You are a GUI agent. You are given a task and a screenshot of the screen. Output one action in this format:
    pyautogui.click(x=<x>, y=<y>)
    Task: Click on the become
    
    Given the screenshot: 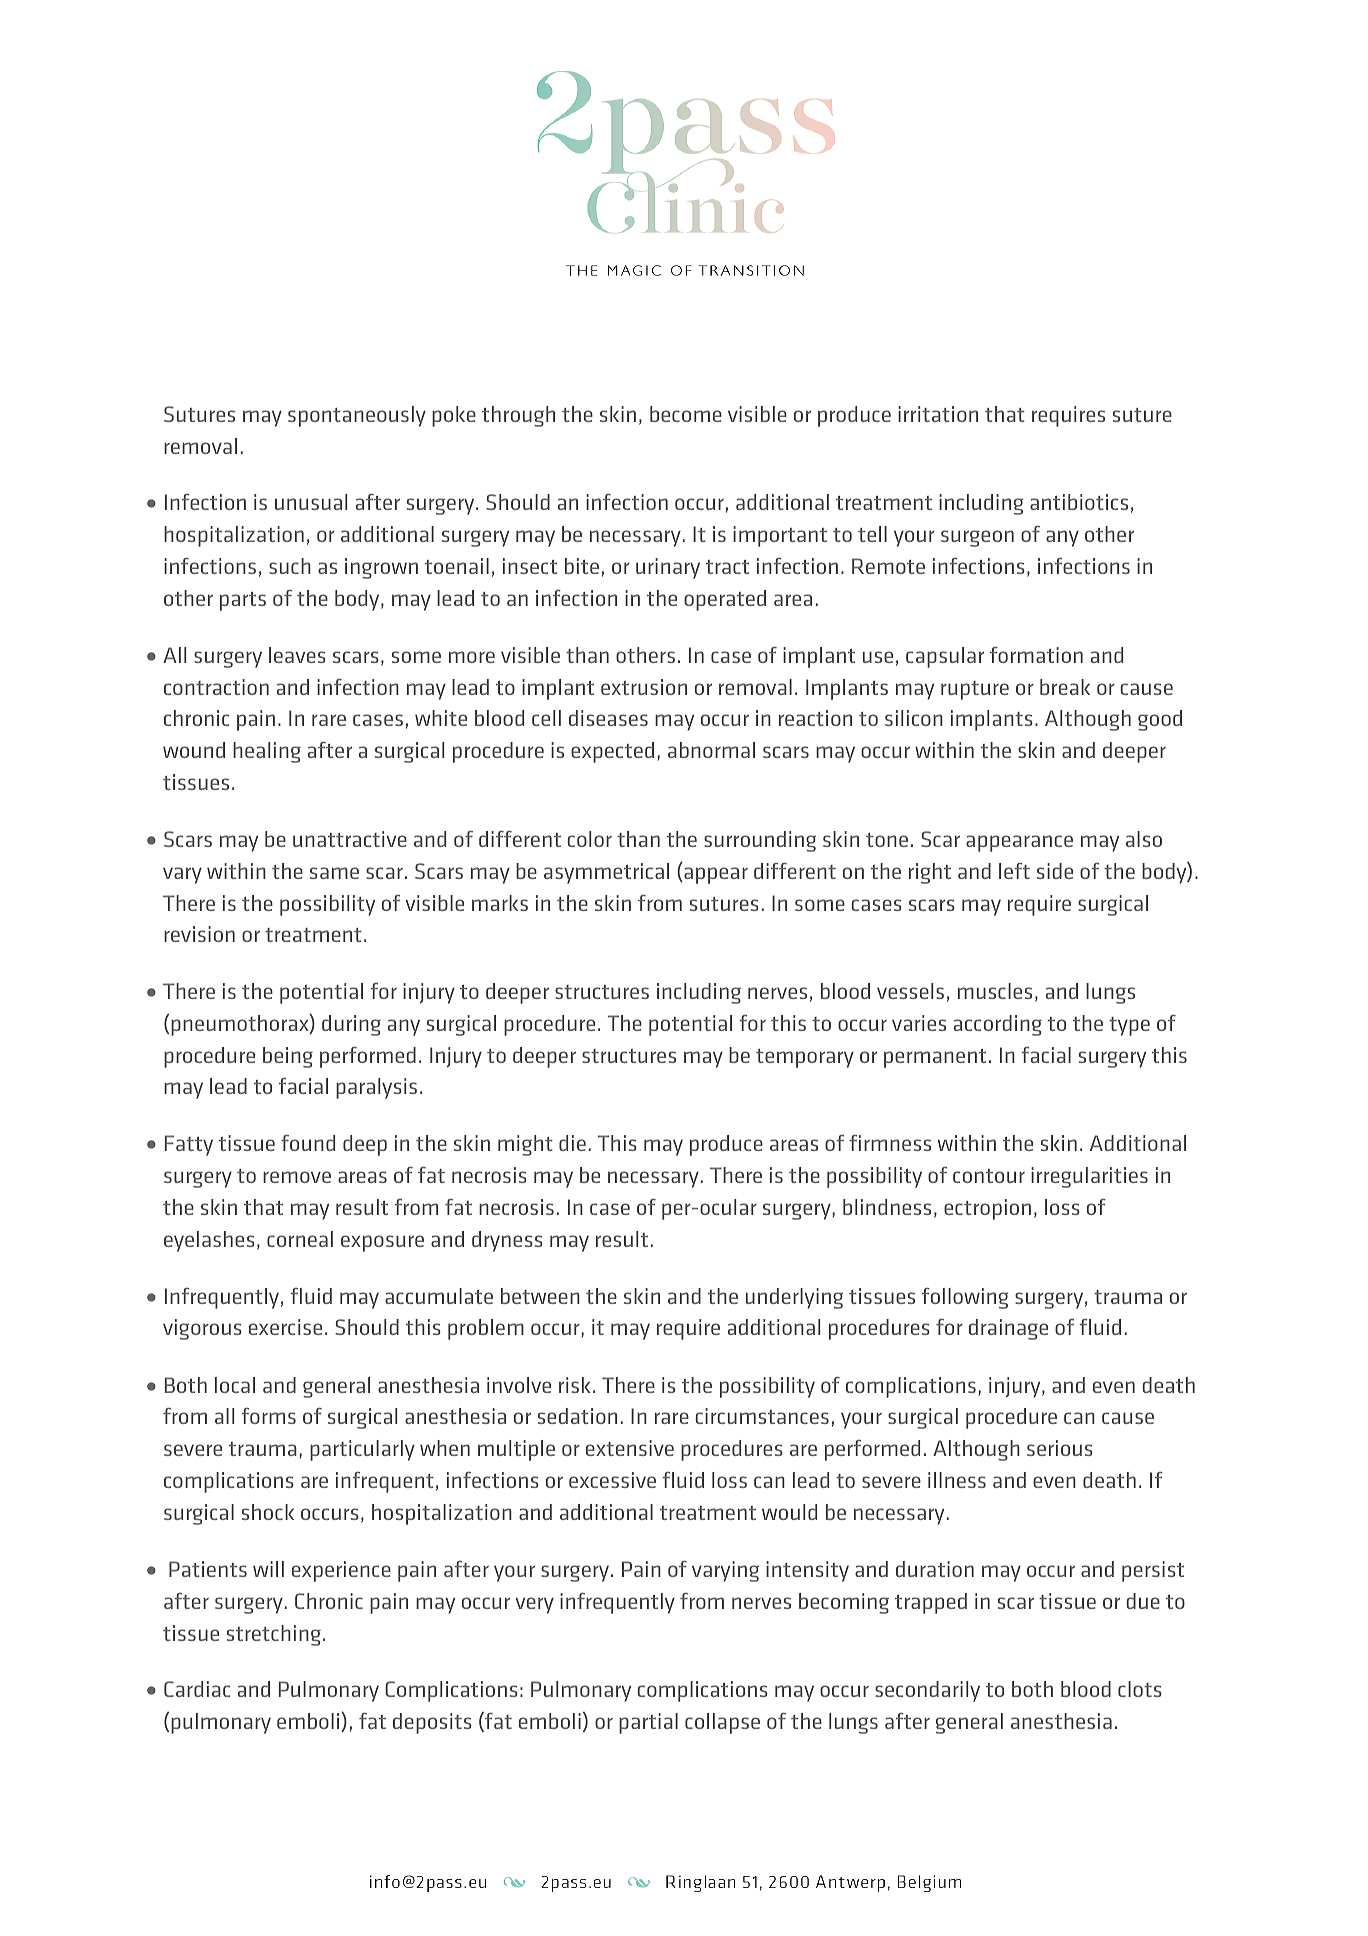 What is the action you would take?
    pyautogui.click(x=686, y=414)
